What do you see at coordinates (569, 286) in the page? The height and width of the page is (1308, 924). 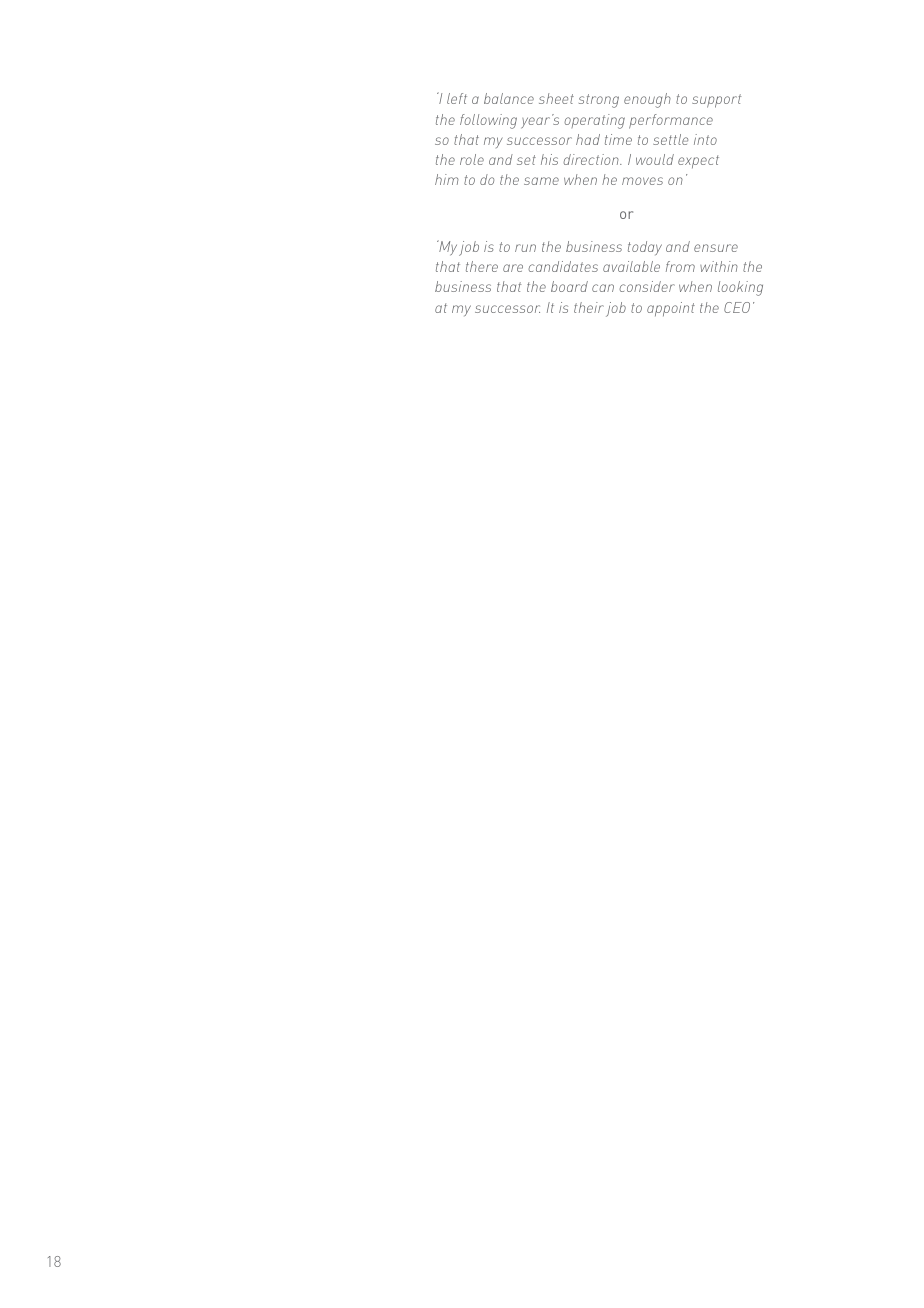 I see `board` at bounding box center [569, 286].
